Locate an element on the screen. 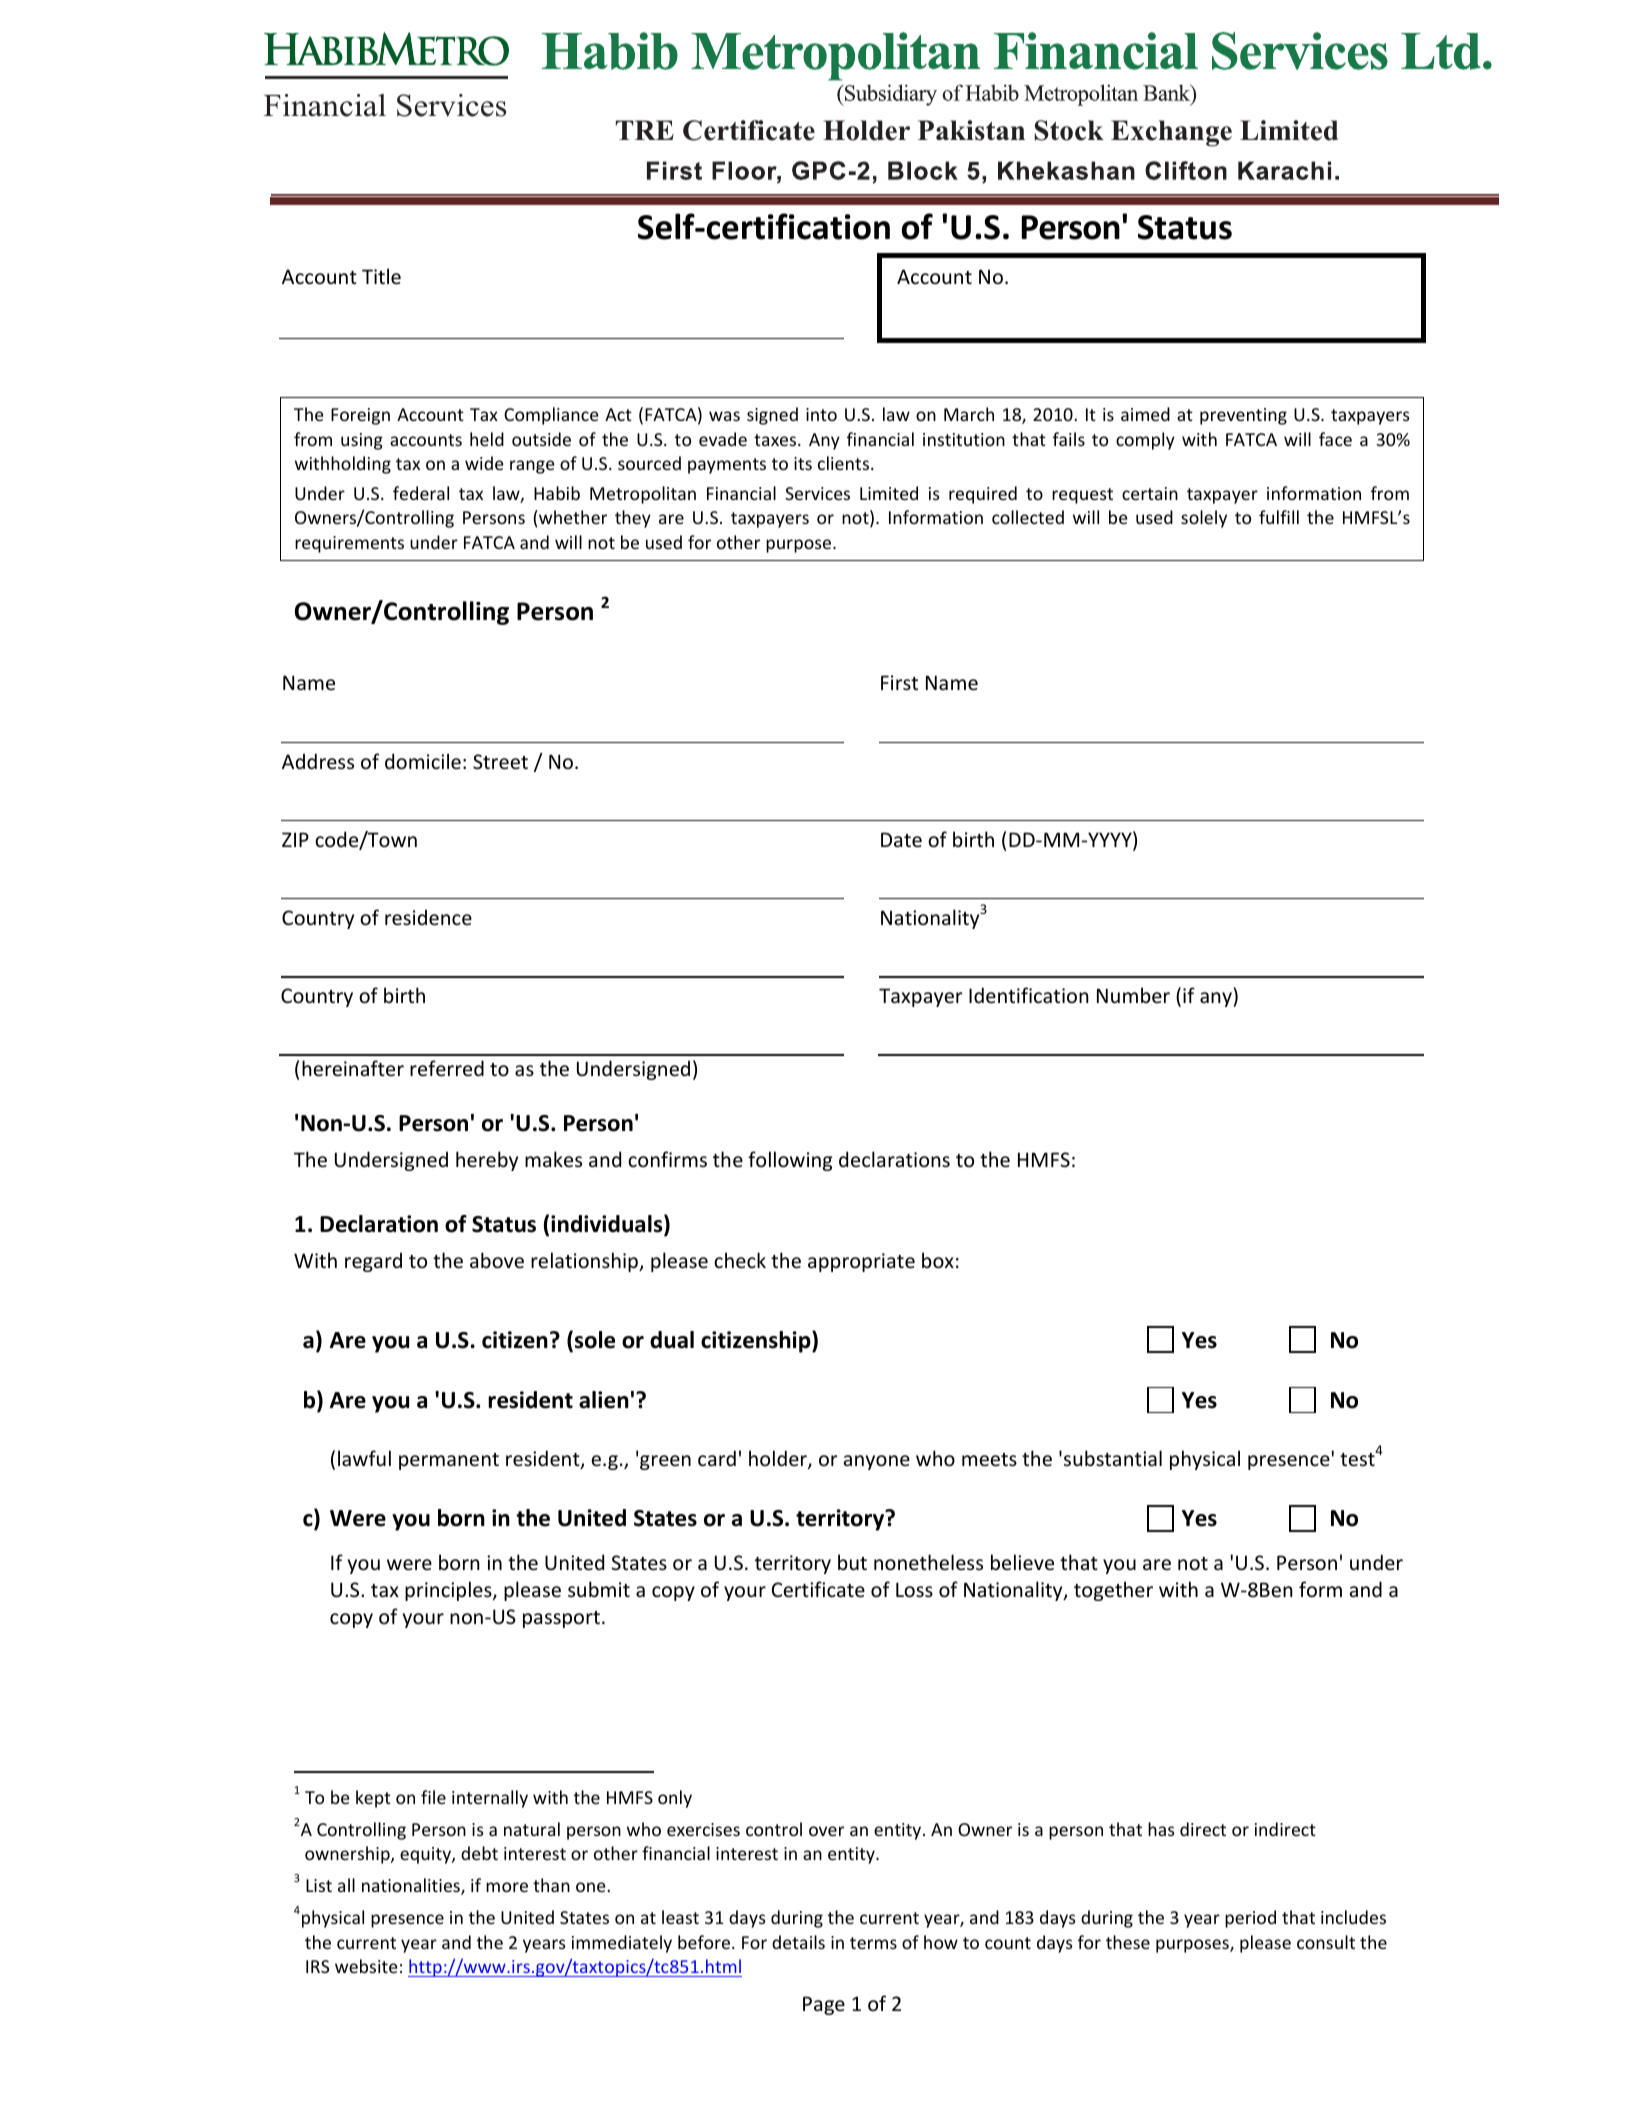 This screenshot has width=1628, height=2107. domicile is located at coordinates (423, 761).
